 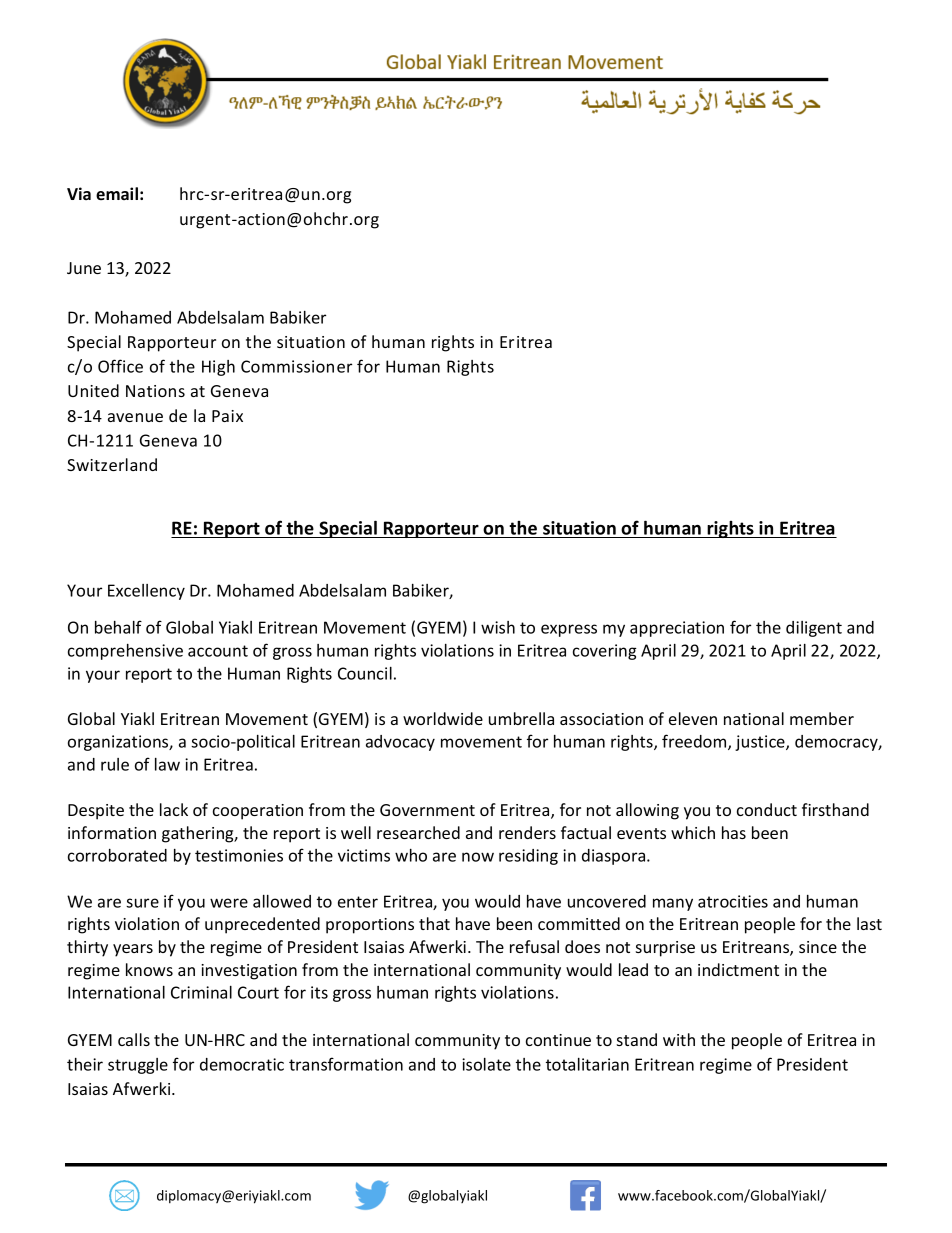 I want to click on calls, so click(x=134, y=1039).
